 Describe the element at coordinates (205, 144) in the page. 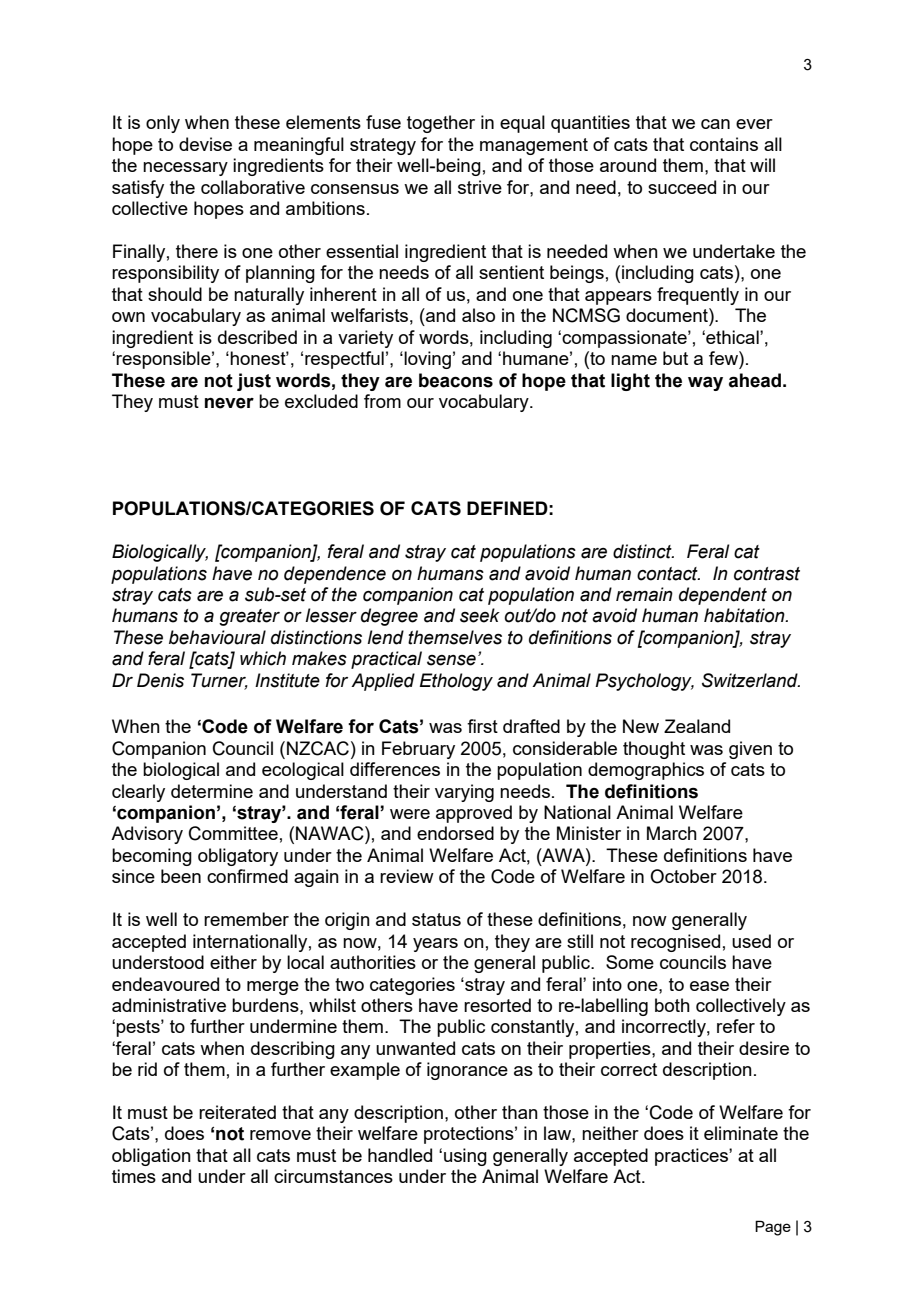

I see `devise` at that location.
